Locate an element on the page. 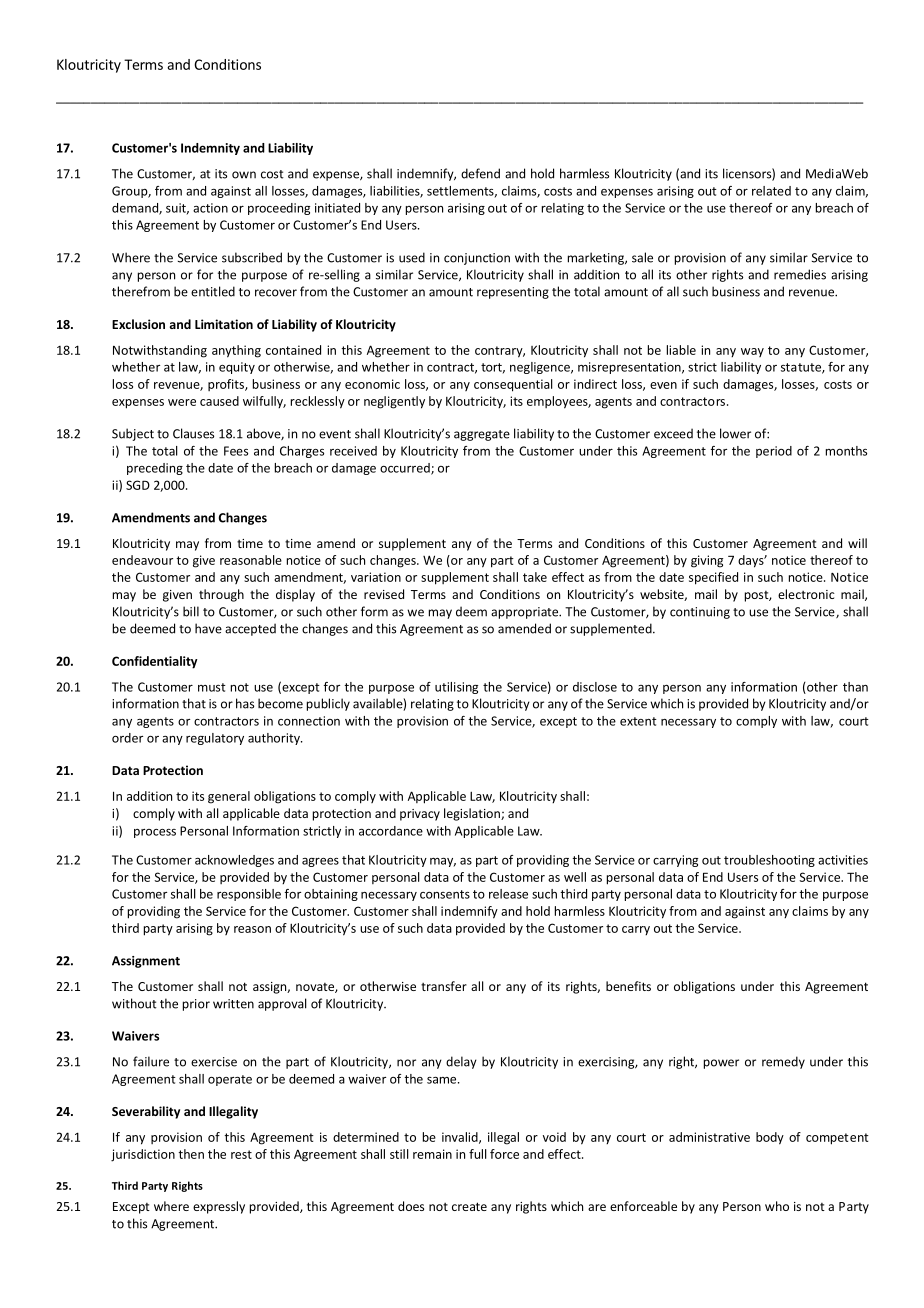 Image resolution: width=924 pixels, height=1308 pixels. related is located at coordinates (771, 191).
